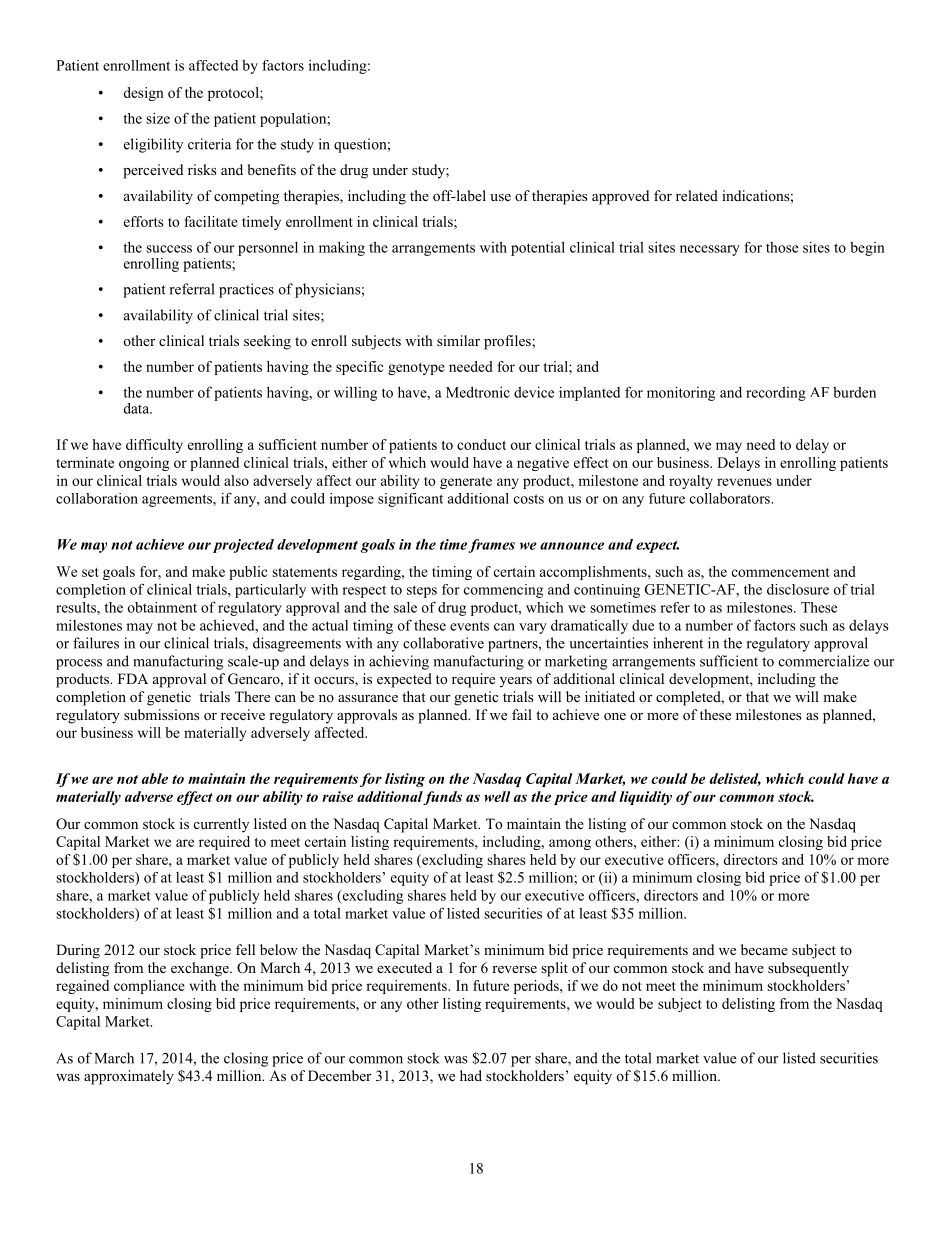 The width and height of the screenshot is (952, 1233). I want to click on recording, so click(776, 394).
